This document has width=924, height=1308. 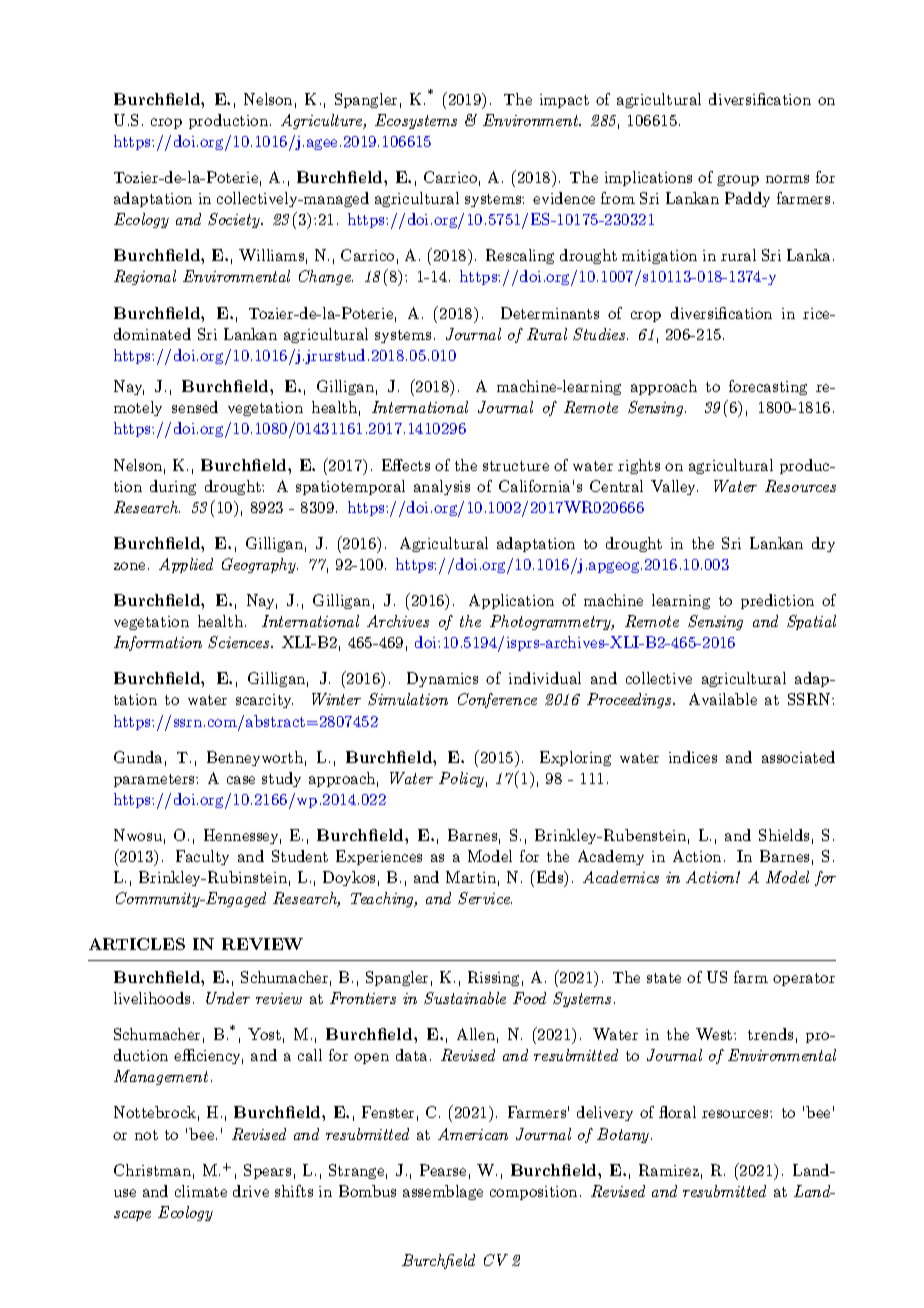 I want to click on Agriculture, so click(x=323, y=121).
